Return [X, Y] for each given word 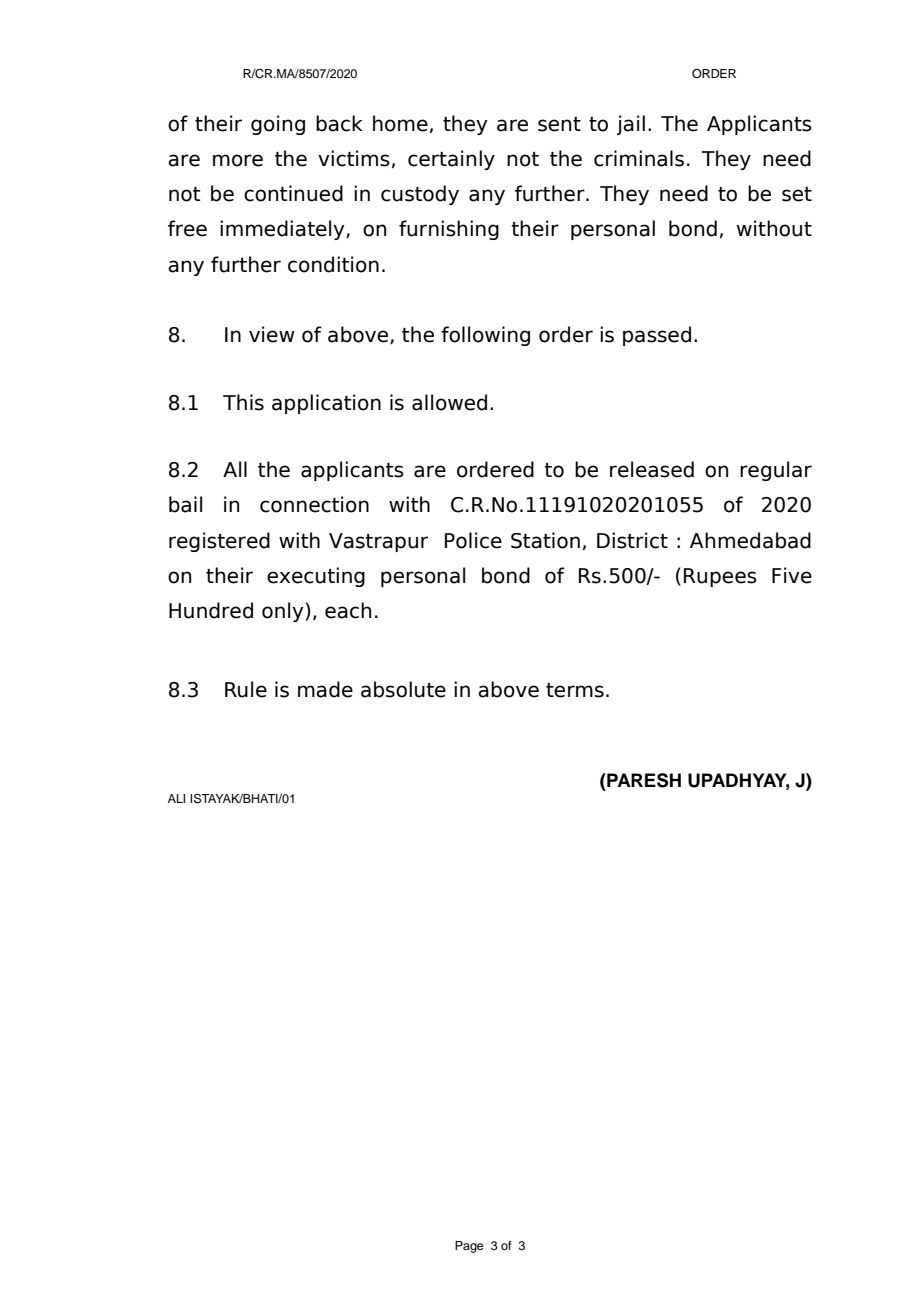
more [238, 160]
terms [575, 690]
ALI [176, 798]
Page [469, 1247]
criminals [639, 158]
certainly [451, 160]
